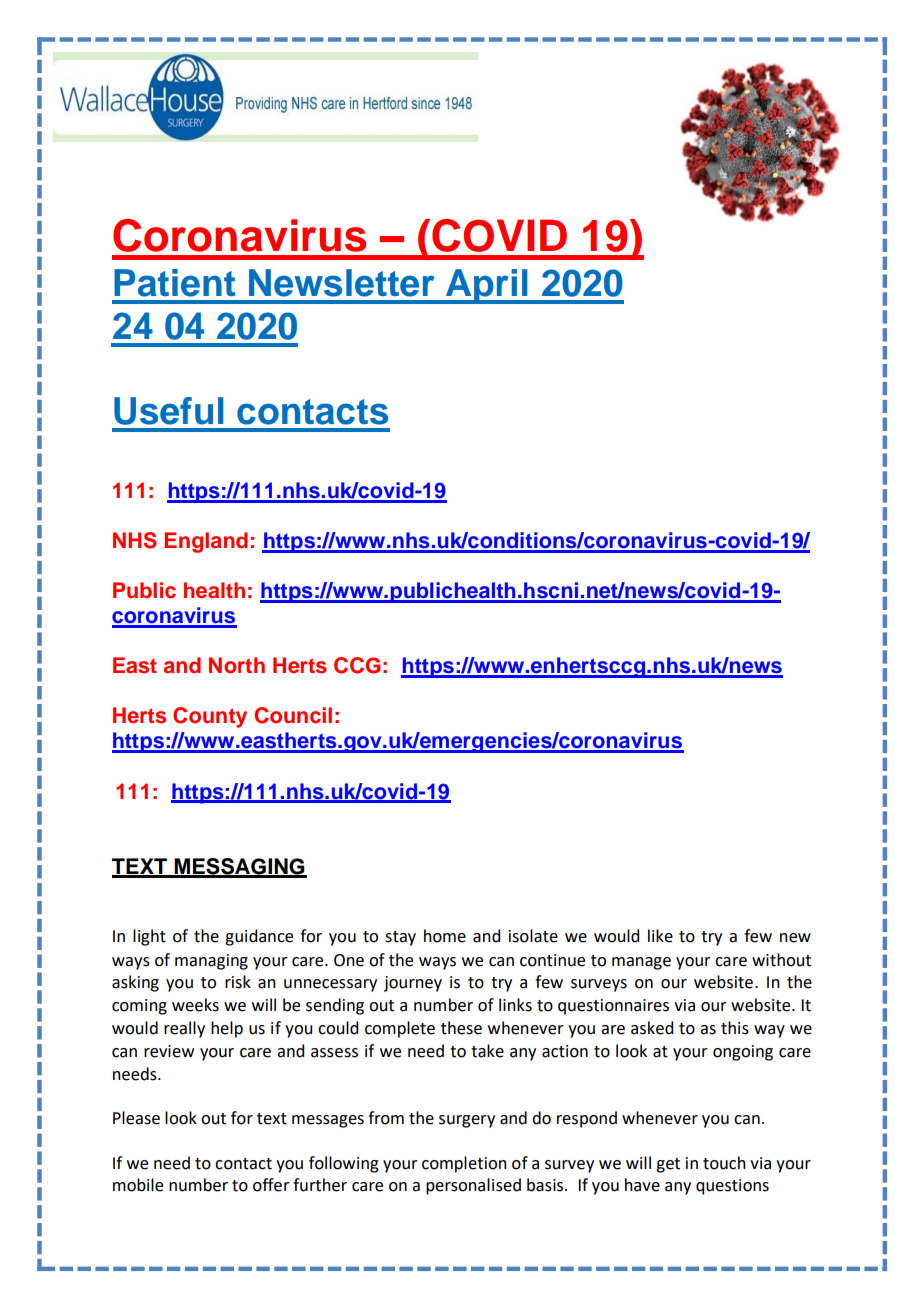  Describe the element at coordinates (293, 715) in the screenshot. I see `Council` at that location.
